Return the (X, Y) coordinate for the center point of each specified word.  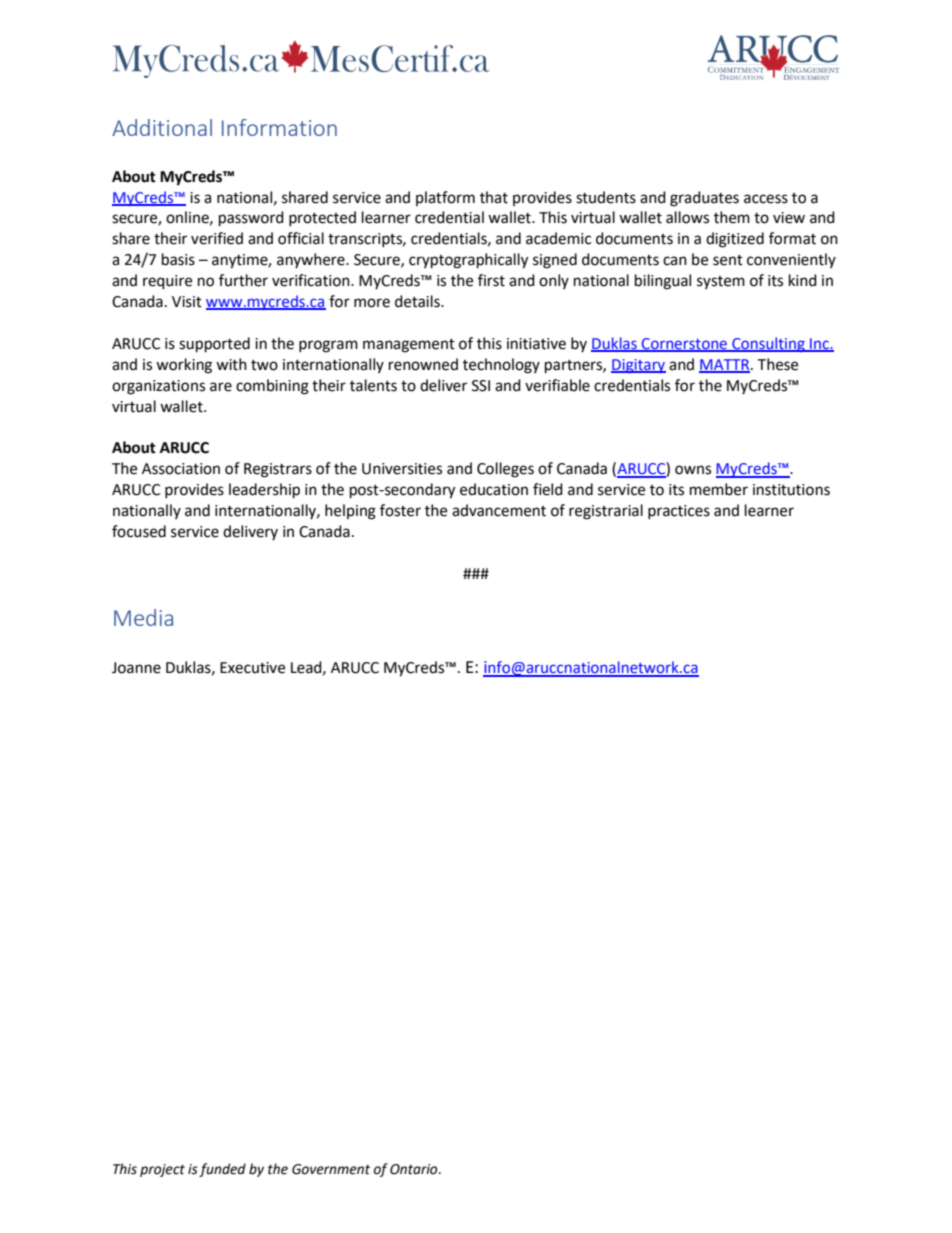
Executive (252, 668)
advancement (499, 510)
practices (679, 512)
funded (222, 1170)
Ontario (415, 1169)
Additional (162, 127)
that (494, 197)
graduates (704, 199)
